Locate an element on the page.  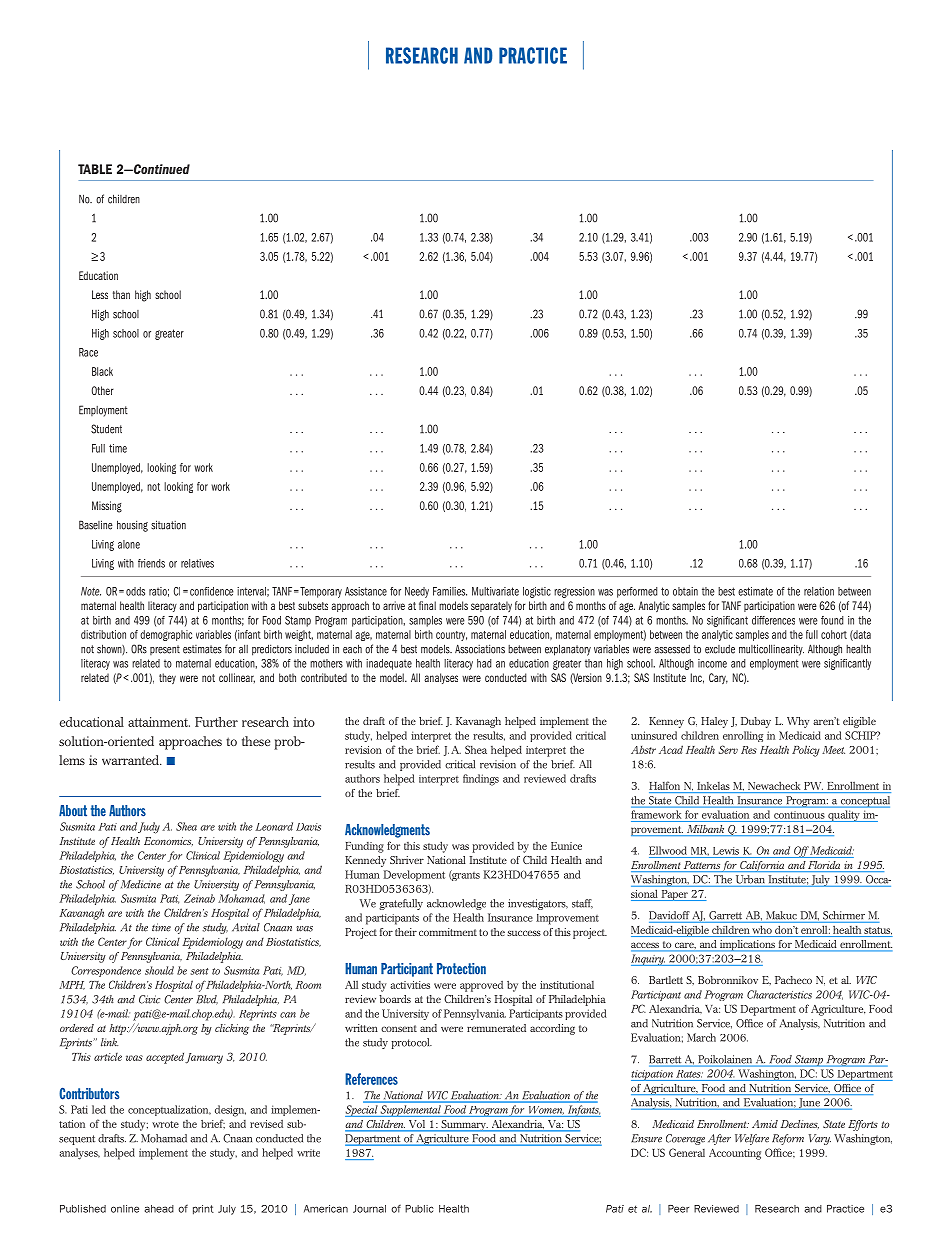
ahead is located at coordinates (159, 1209).
